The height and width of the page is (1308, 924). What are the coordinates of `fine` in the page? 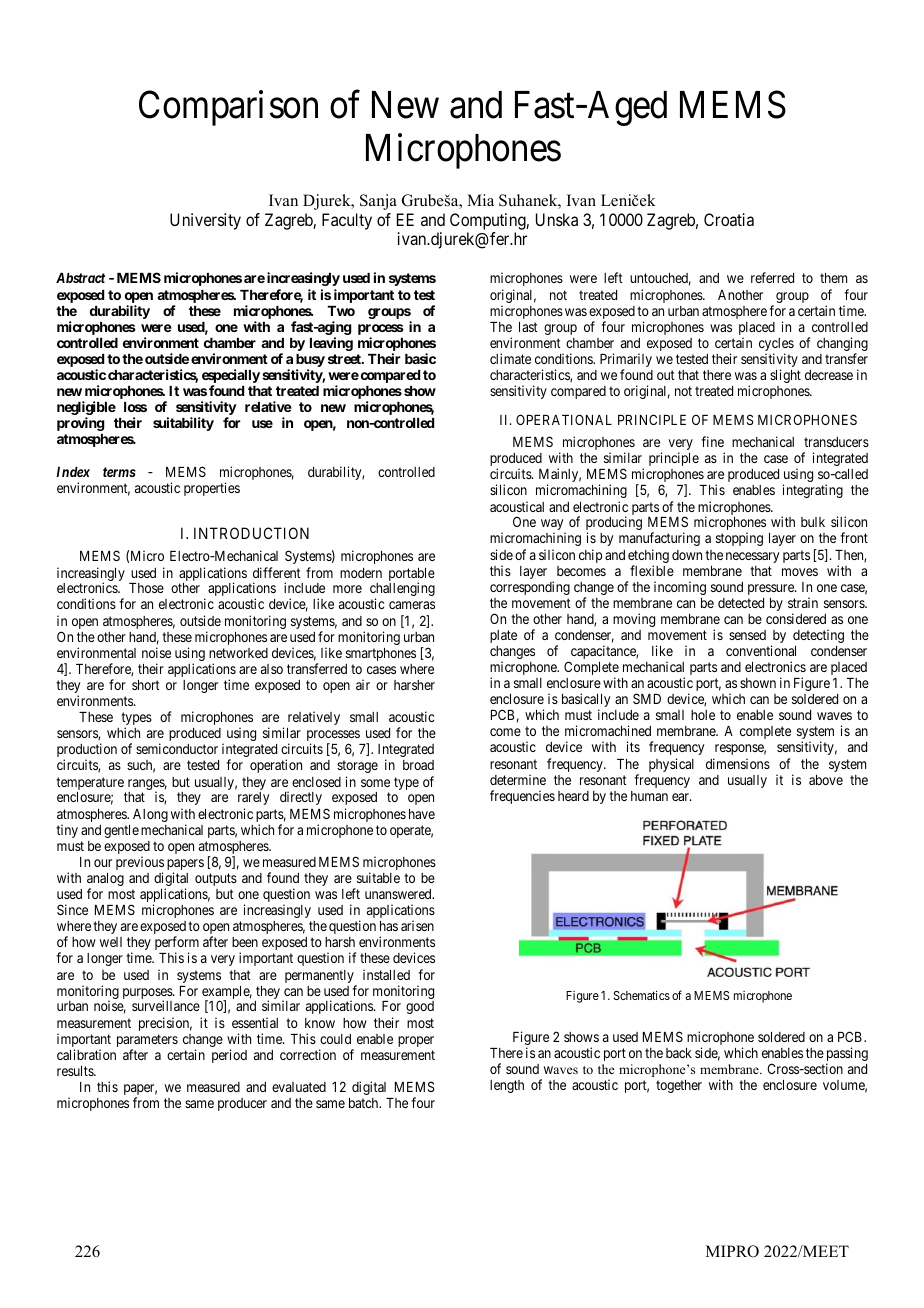 It's located at (712, 441).
